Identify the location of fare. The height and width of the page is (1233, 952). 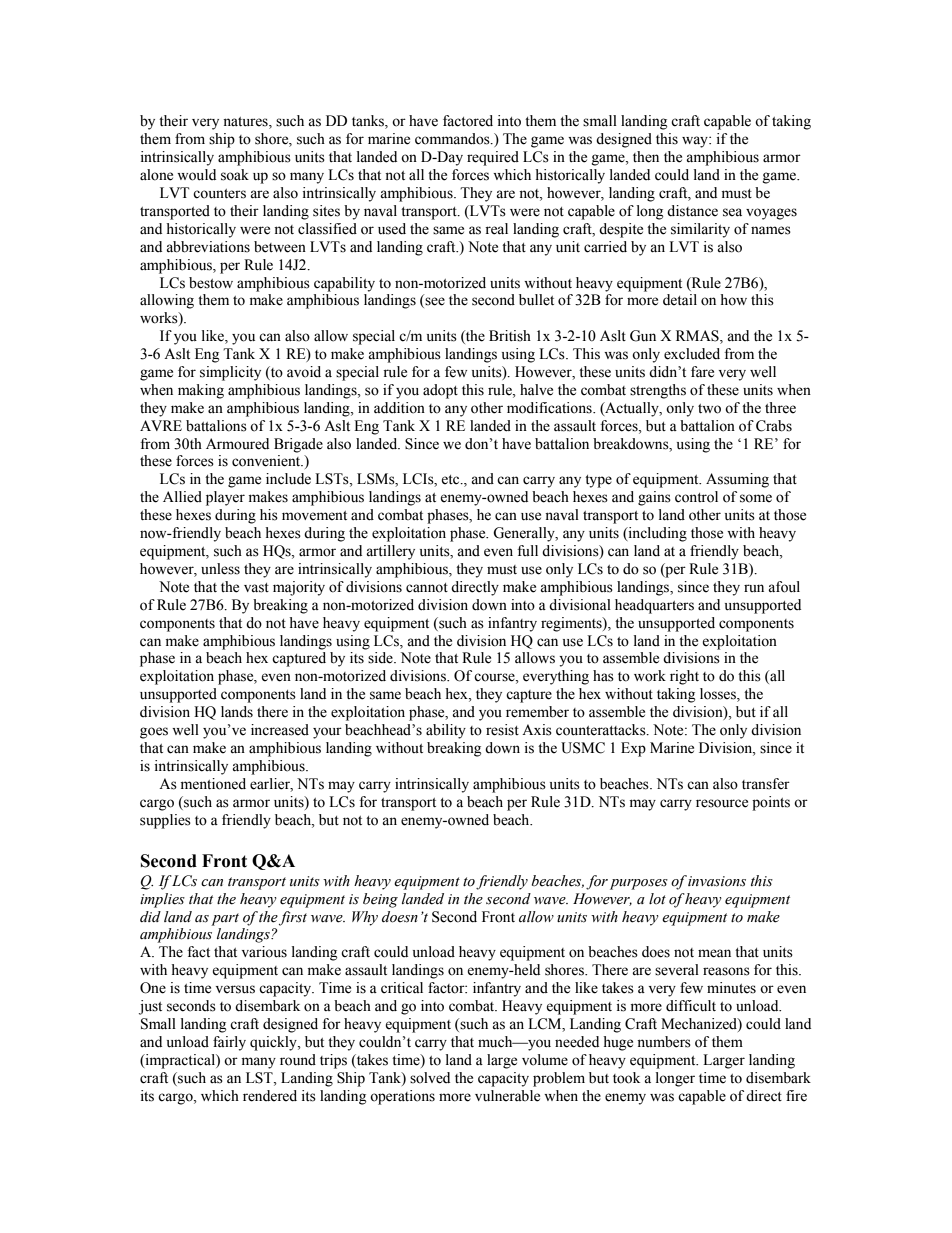
(702, 372).
